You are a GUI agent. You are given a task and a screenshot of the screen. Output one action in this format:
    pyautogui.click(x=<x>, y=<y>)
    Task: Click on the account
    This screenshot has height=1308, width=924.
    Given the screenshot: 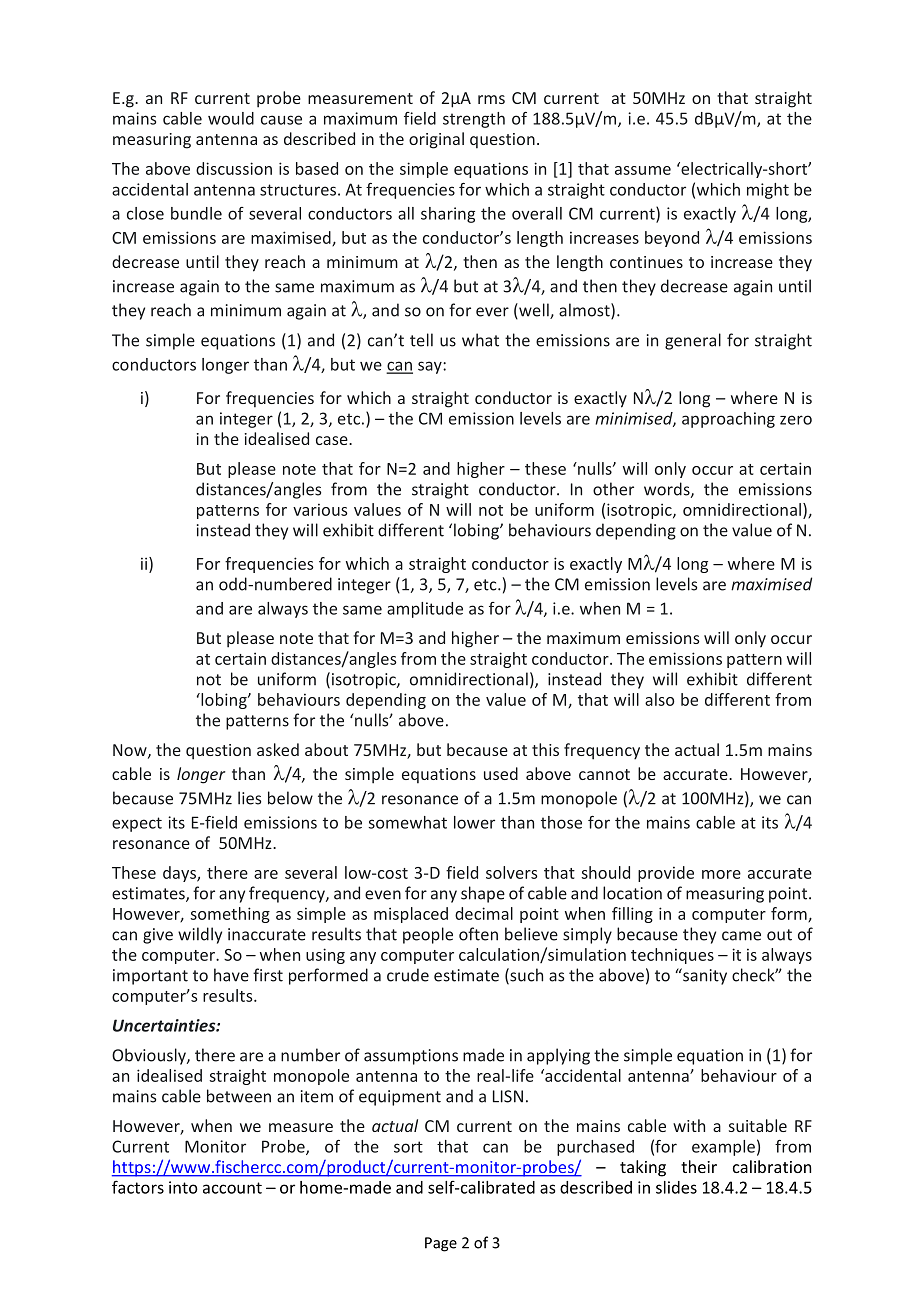 What is the action you would take?
    pyautogui.click(x=232, y=1188)
